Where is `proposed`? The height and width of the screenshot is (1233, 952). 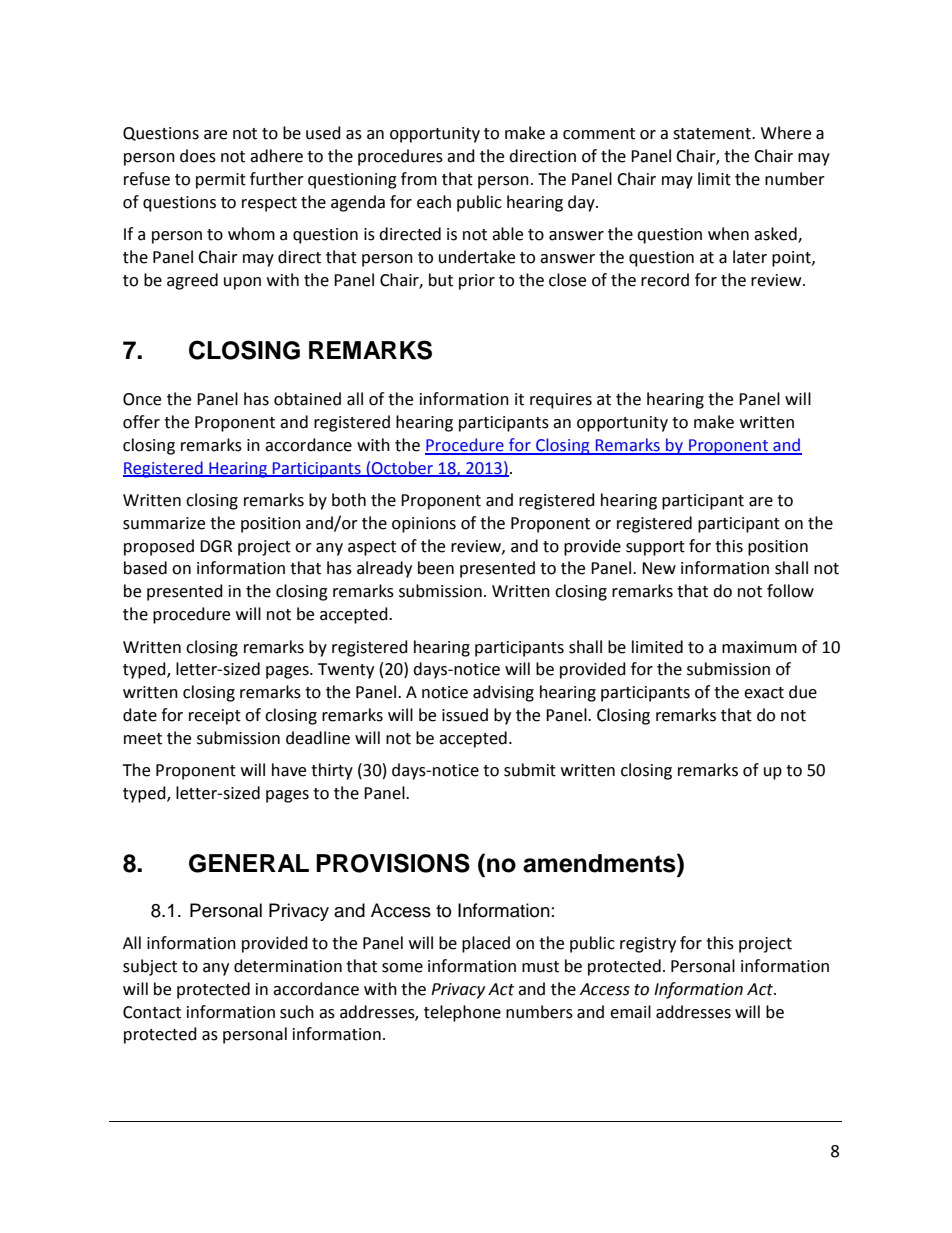
proposed is located at coordinates (159, 547).
